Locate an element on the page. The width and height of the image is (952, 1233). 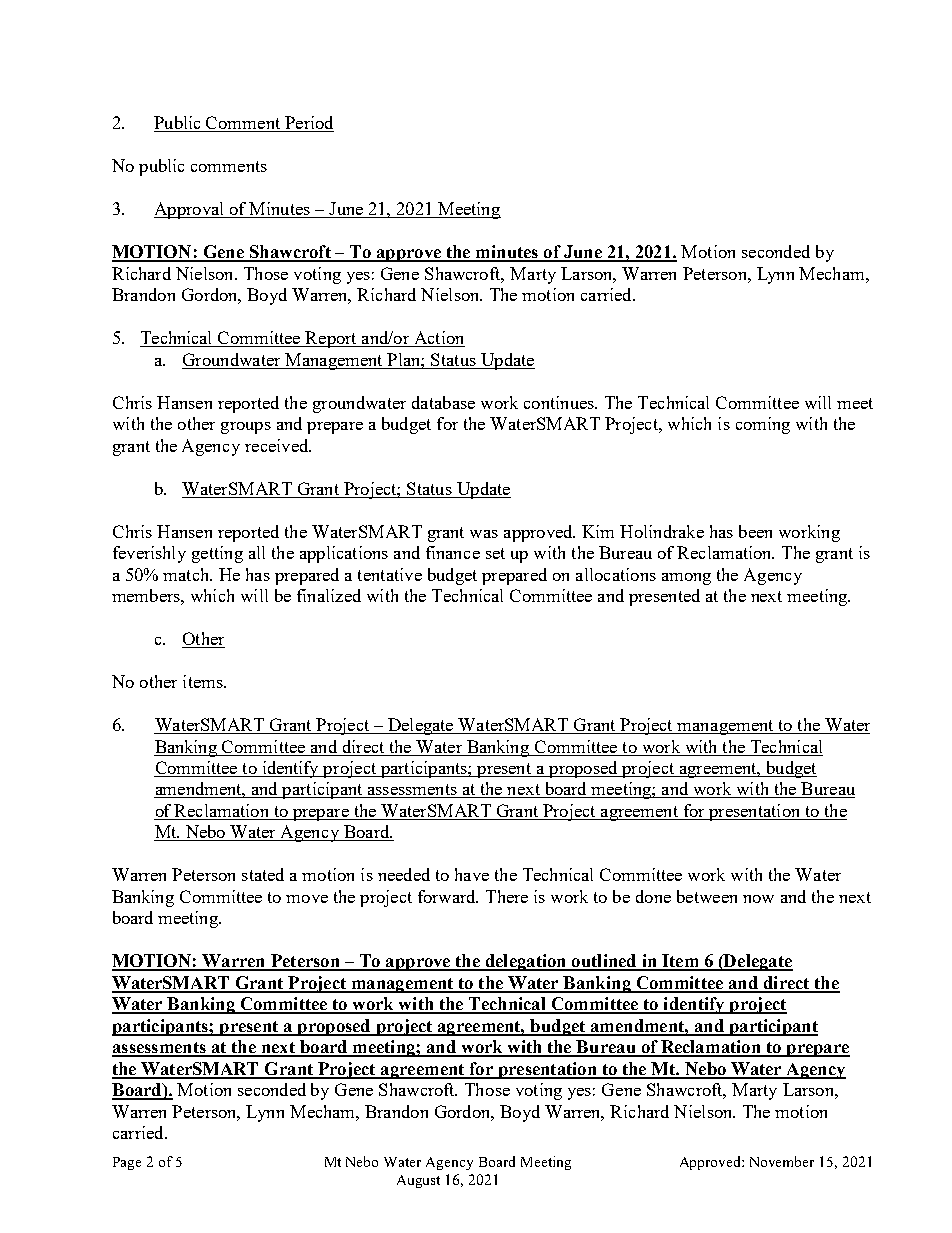
continues is located at coordinates (560, 402).
